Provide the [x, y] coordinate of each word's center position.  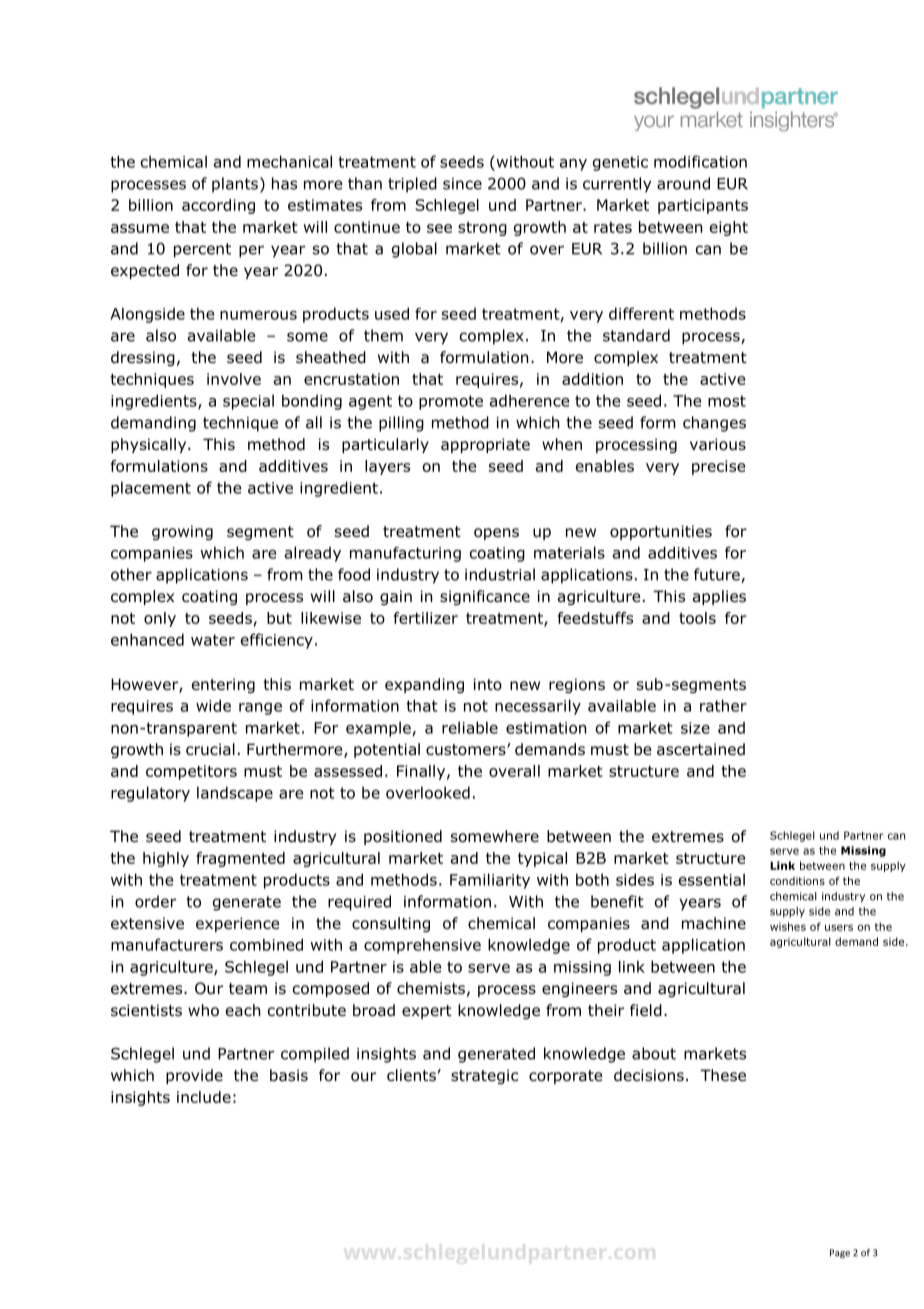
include [204, 1097]
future [718, 575]
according [218, 206]
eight [729, 228]
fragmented [240, 859]
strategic [484, 1076]
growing [182, 532]
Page [840, 1253]
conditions [797, 881]
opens [496, 534]
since [462, 184]
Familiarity [490, 881]
